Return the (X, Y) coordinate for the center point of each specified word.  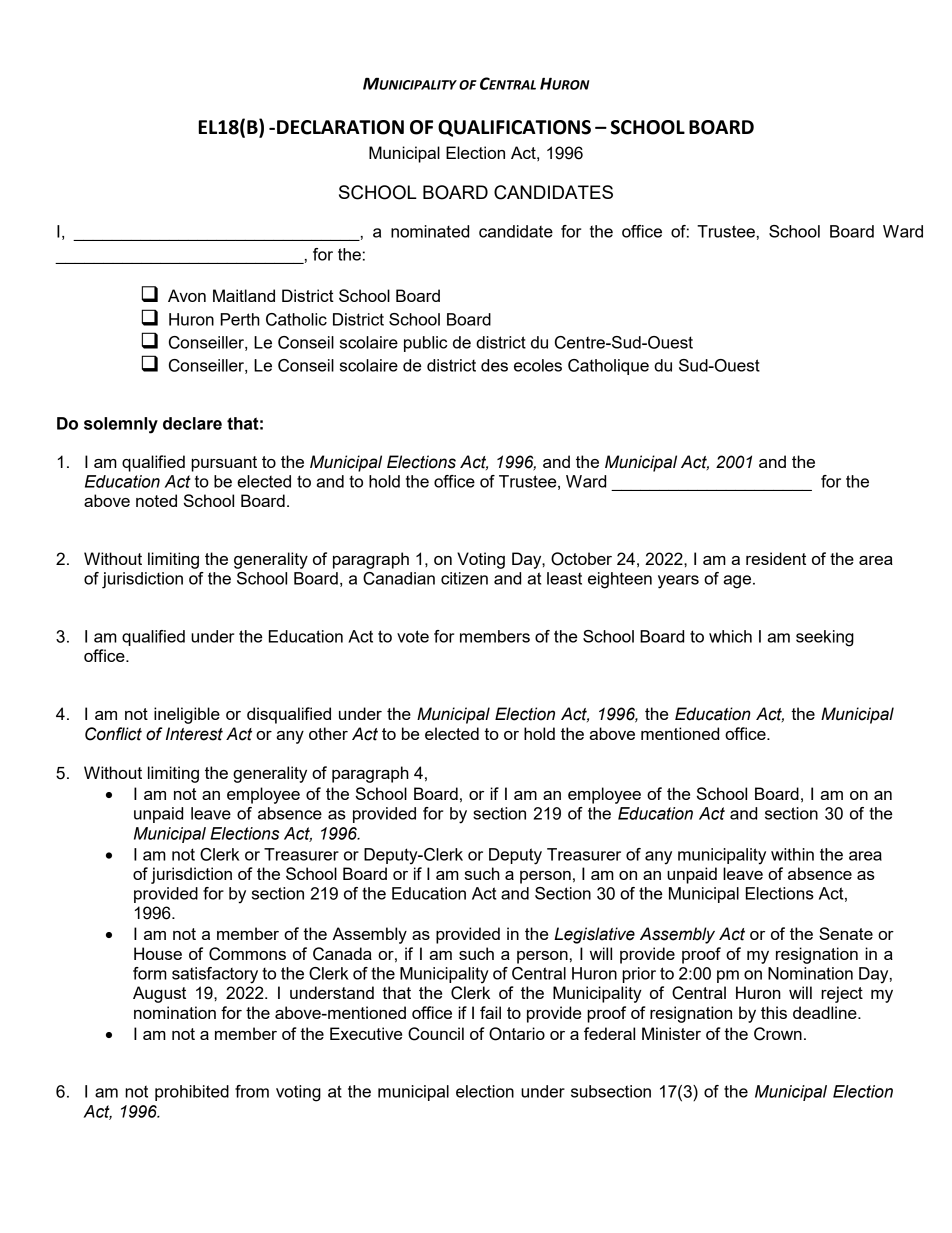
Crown (778, 1034)
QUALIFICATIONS (514, 128)
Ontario (517, 1034)
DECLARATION (340, 127)
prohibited (192, 1093)
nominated (430, 231)
